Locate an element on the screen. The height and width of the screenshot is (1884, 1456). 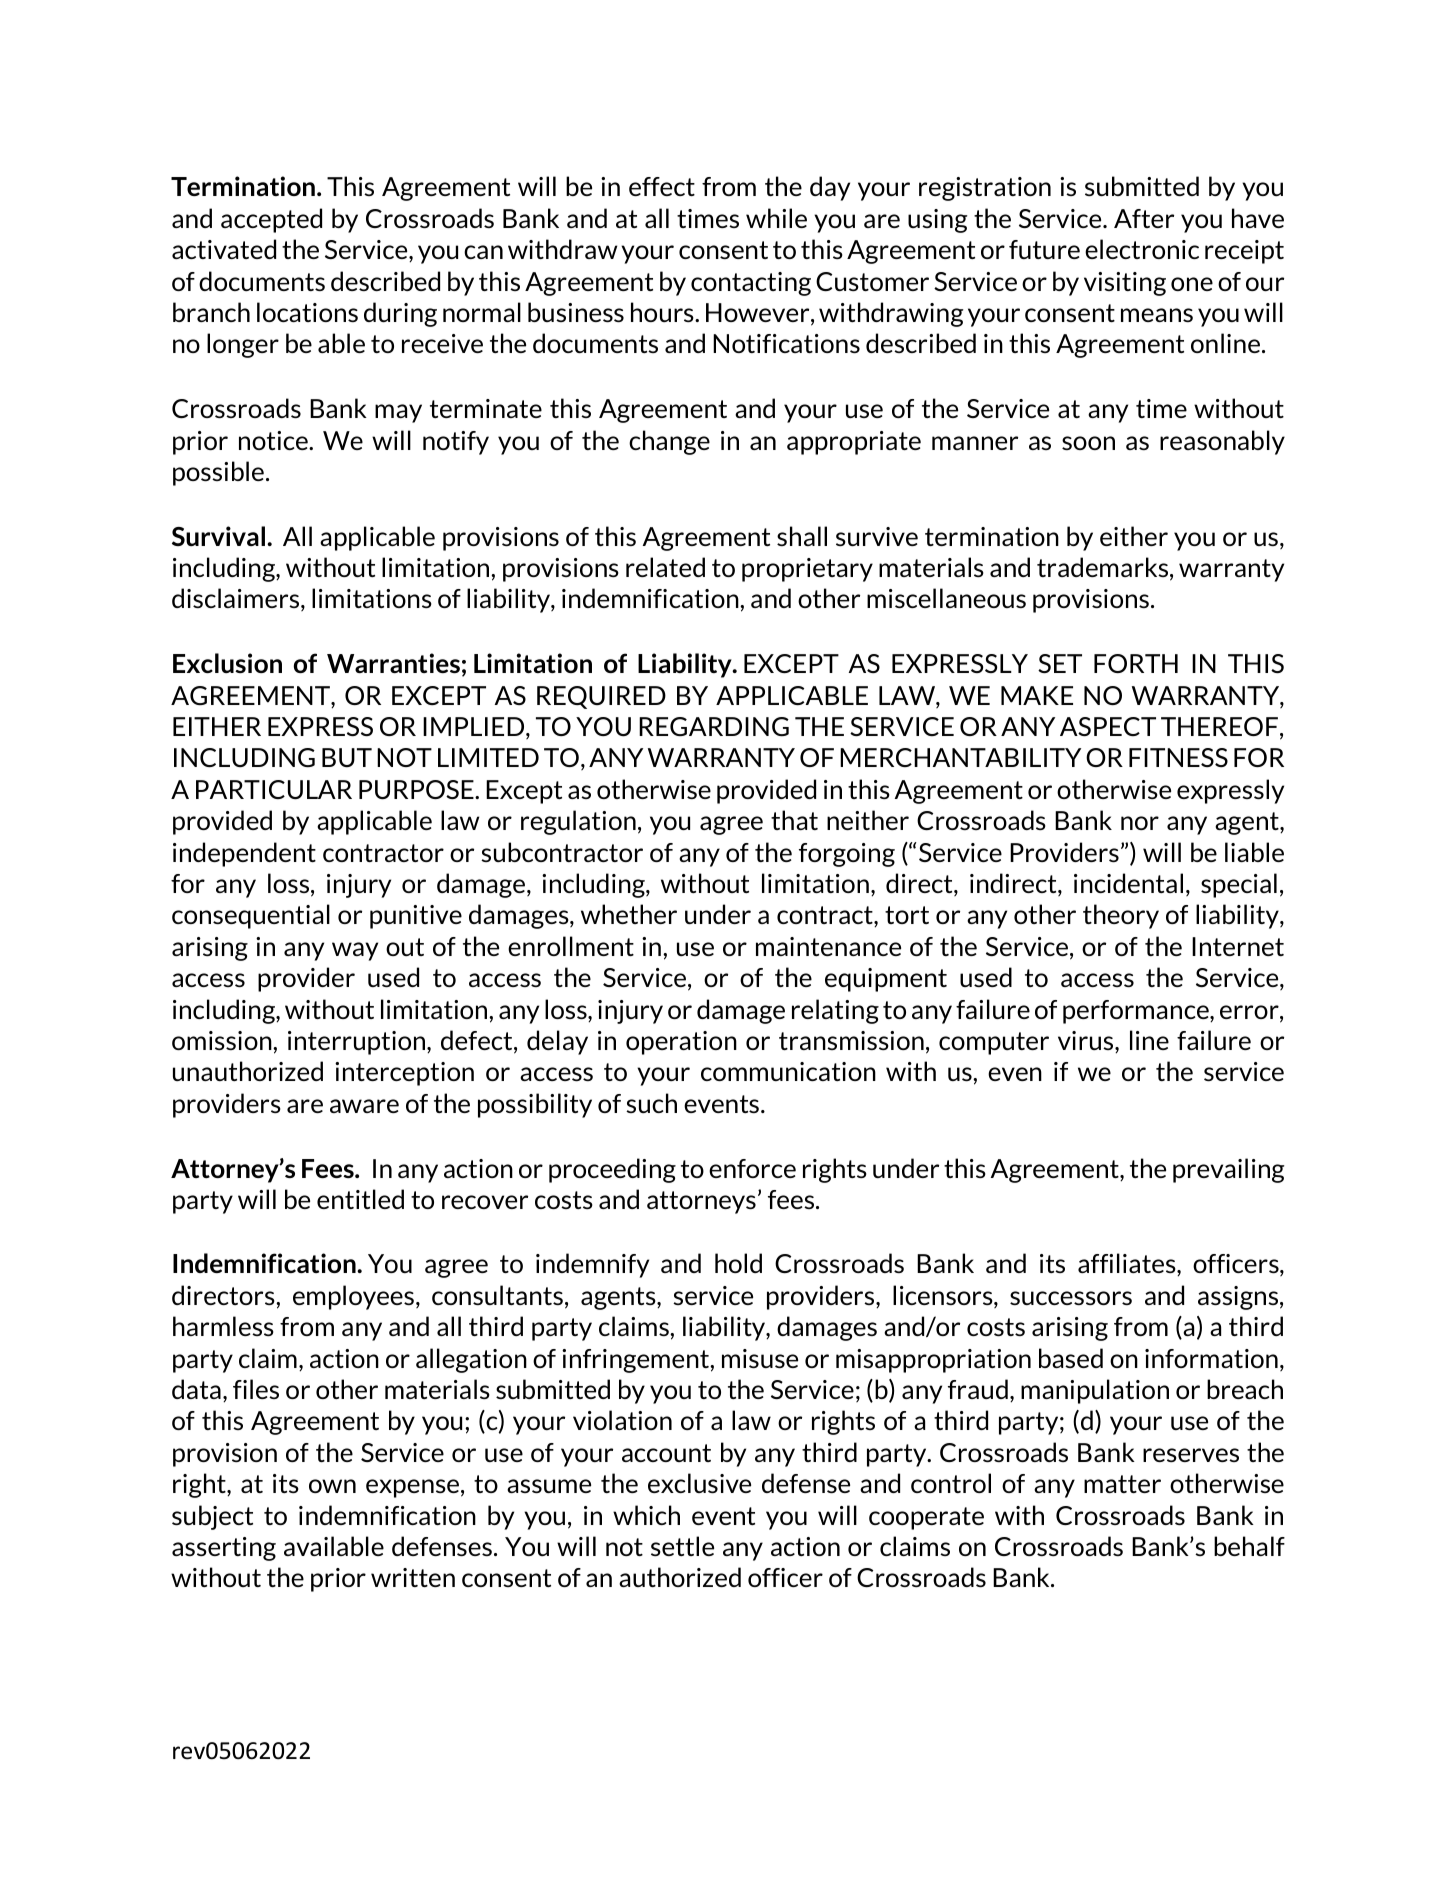
Warranties is located at coordinates (393, 663).
